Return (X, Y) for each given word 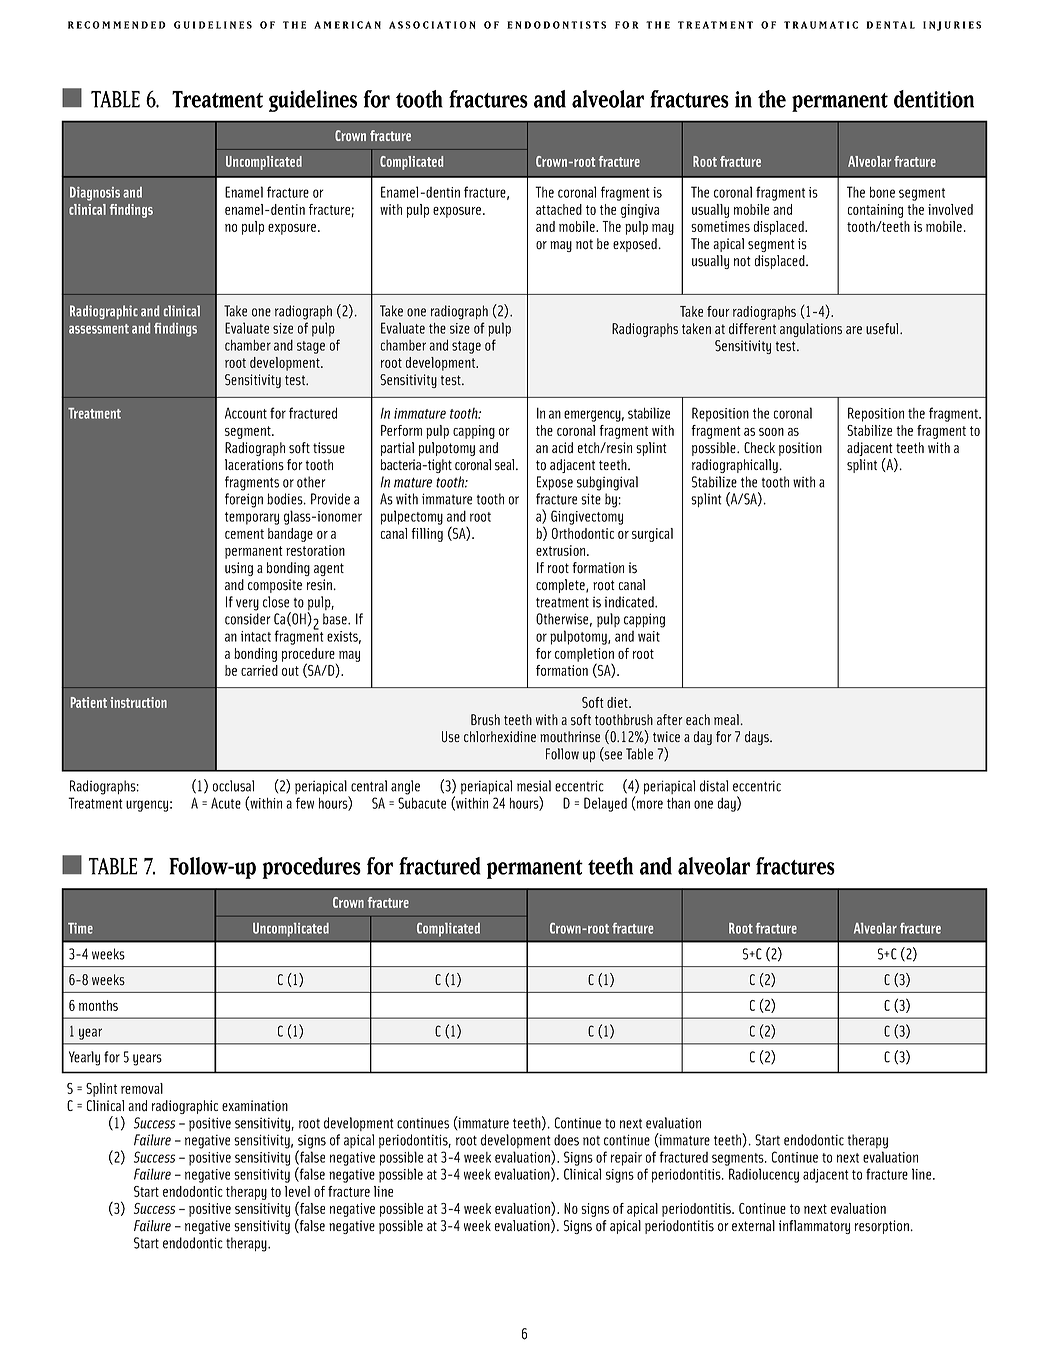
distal (714, 786)
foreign (244, 500)
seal (506, 465)
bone (882, 192)
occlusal (233, 786)
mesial (534, 786)
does (566, 1140)
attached (559, 209)
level (297, 1191)
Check (759, 447)
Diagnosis (95, 194)
